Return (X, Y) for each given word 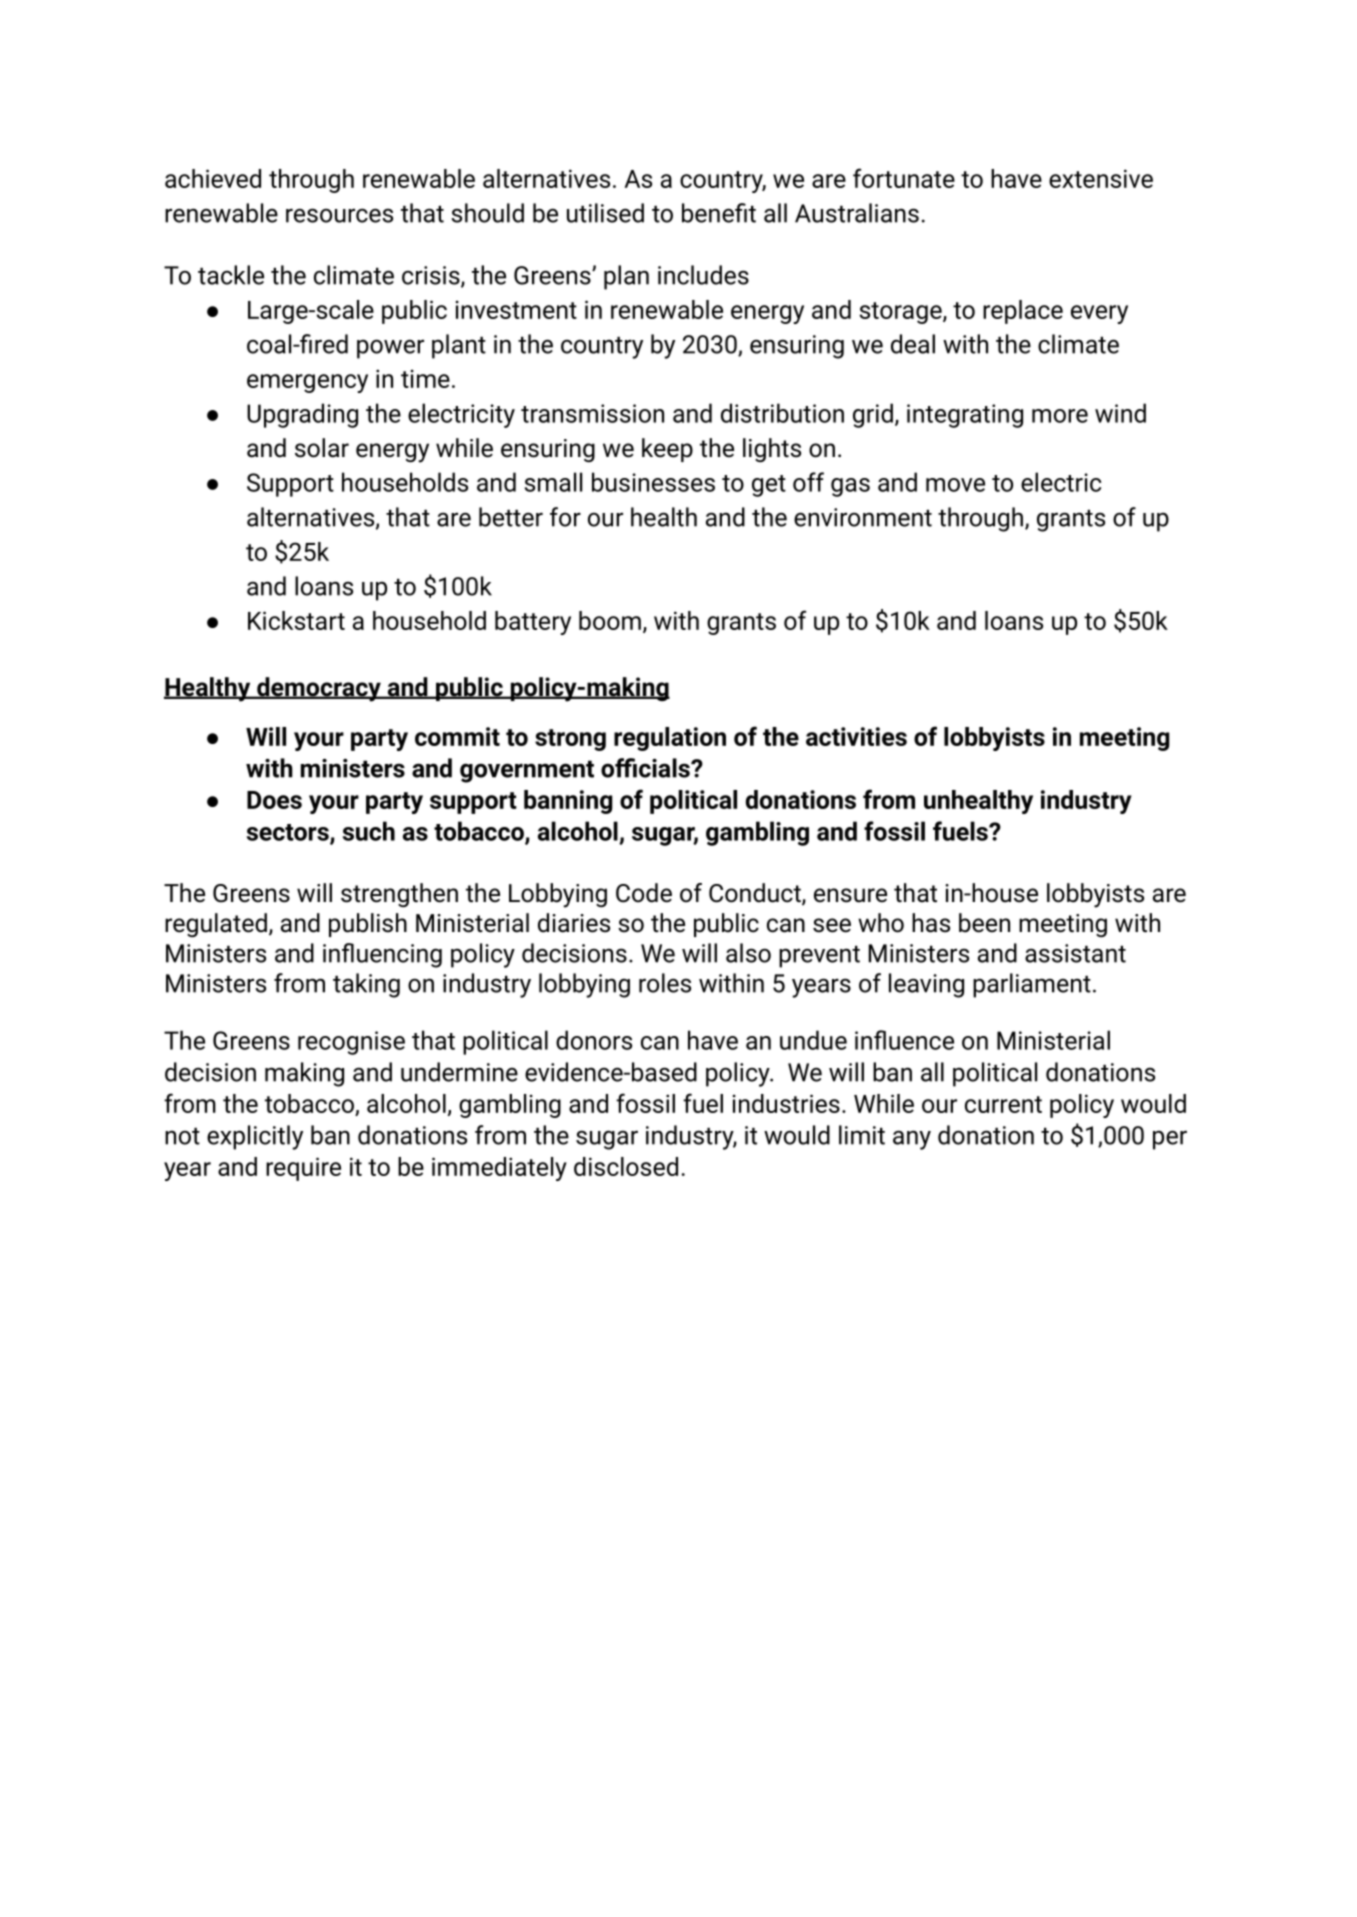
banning (568, 802)
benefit (719, 213)
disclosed (626, 1166)
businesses (653, 482)
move (955, 485)
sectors (289, 833)
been (984, 923)
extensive (1101, 178)
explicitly (255, 1137)
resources (339, 215)
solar (322, 448)
